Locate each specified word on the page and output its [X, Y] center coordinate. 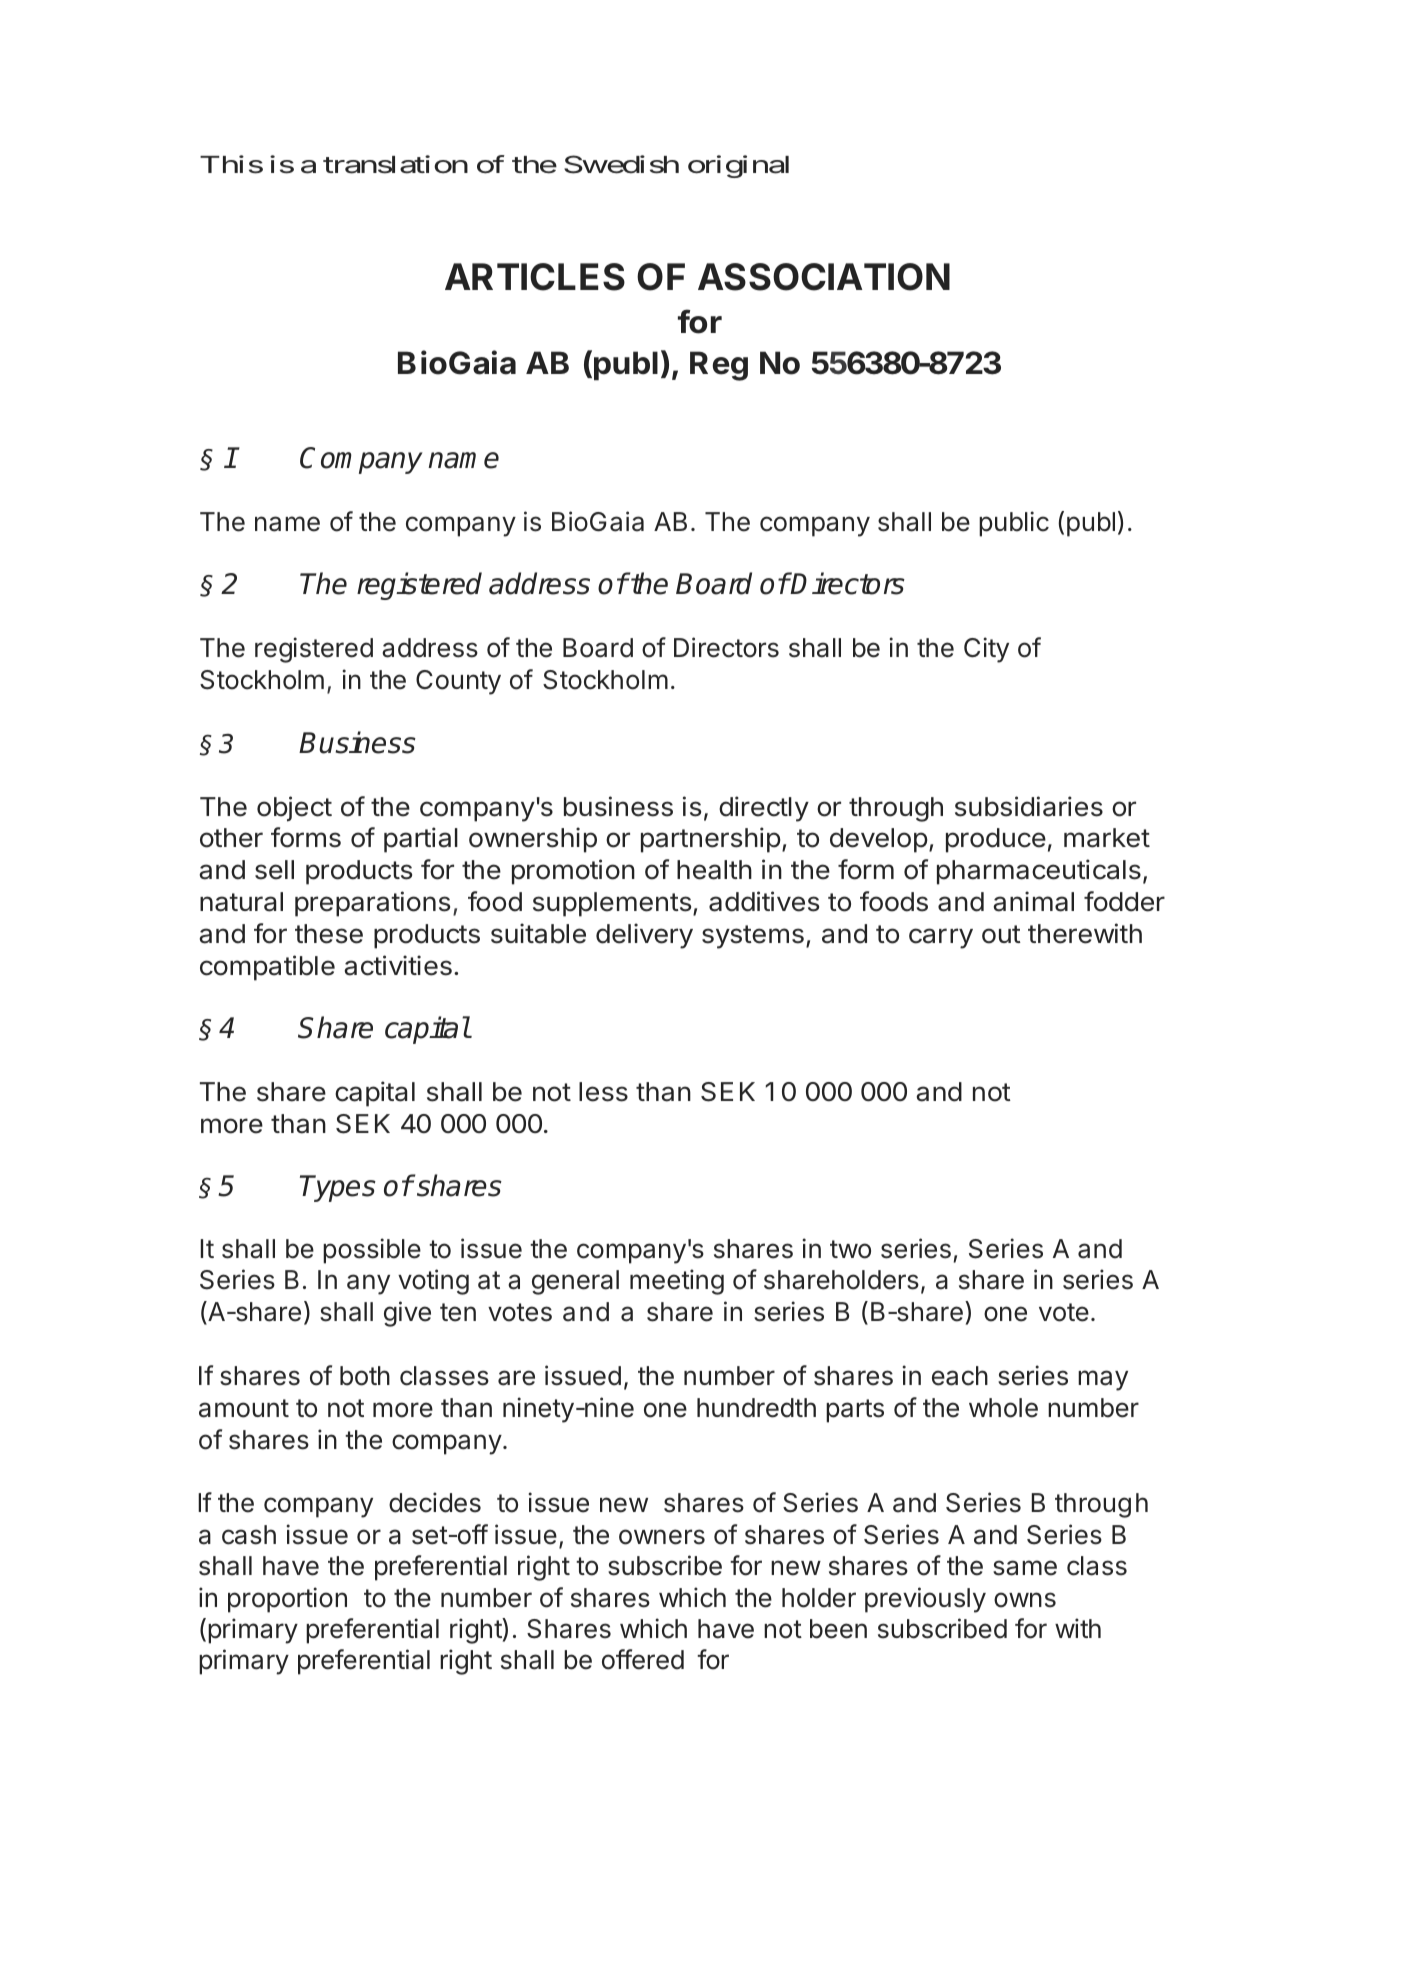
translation [395, 164]
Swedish [621, 164]
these [329, 934]
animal [1033, 901]
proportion [287, 1600]
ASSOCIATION [824, 277]
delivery [644, 936]
